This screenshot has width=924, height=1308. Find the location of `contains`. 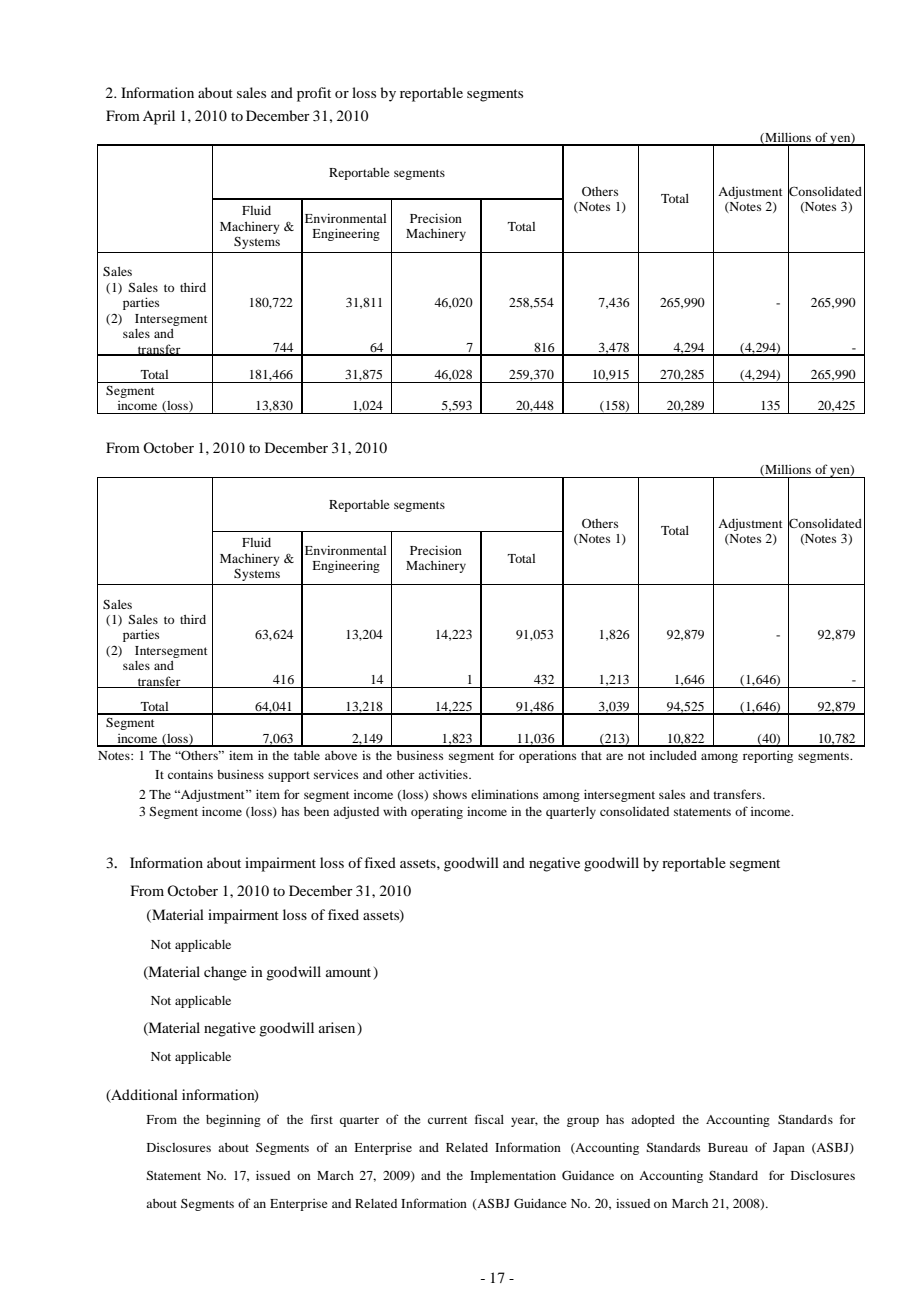

contains is located at coordinates (190, 774).
